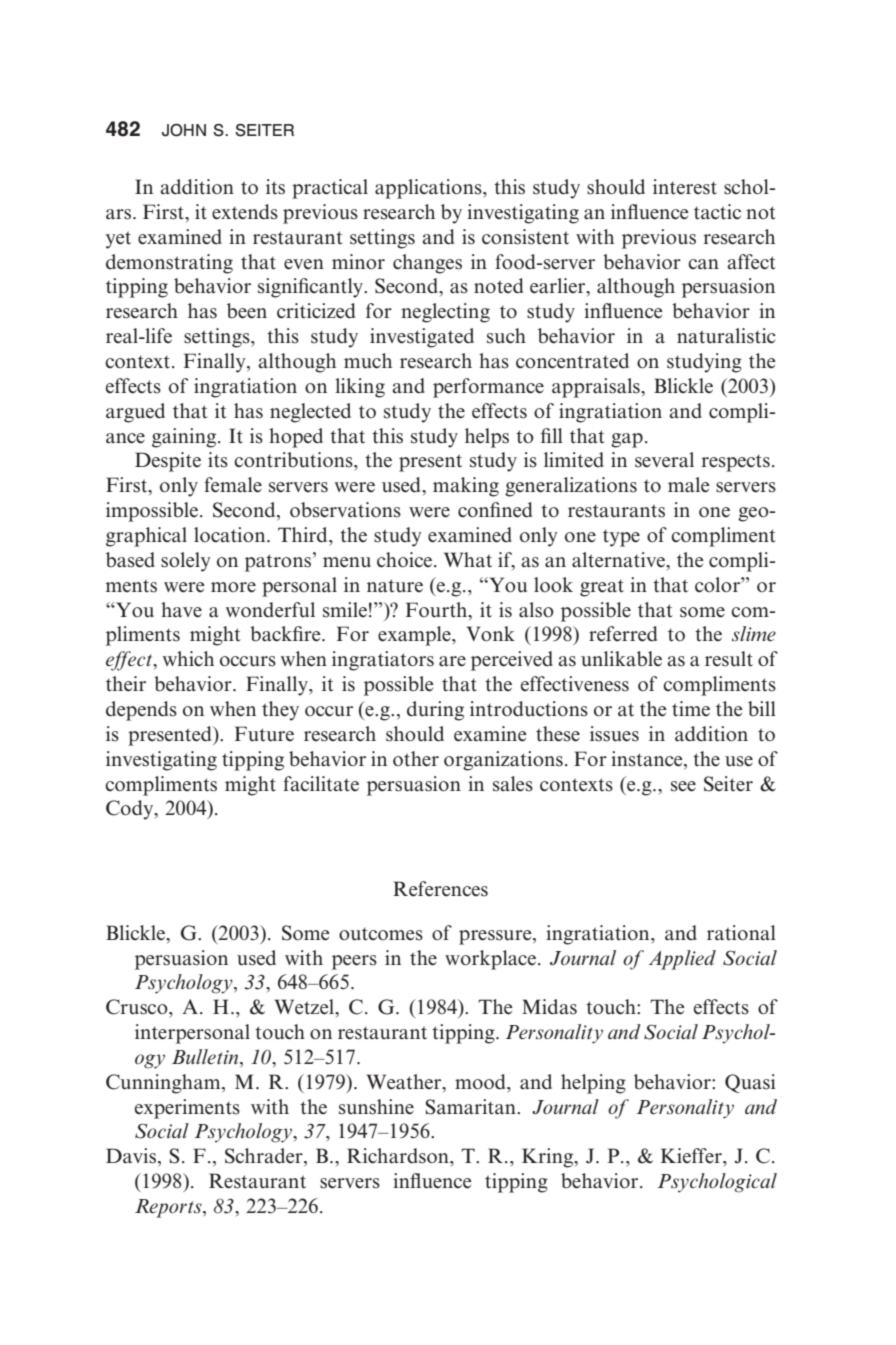 The width and height of the document is (896, 1345). I want to click on see, so click(683, 786).
